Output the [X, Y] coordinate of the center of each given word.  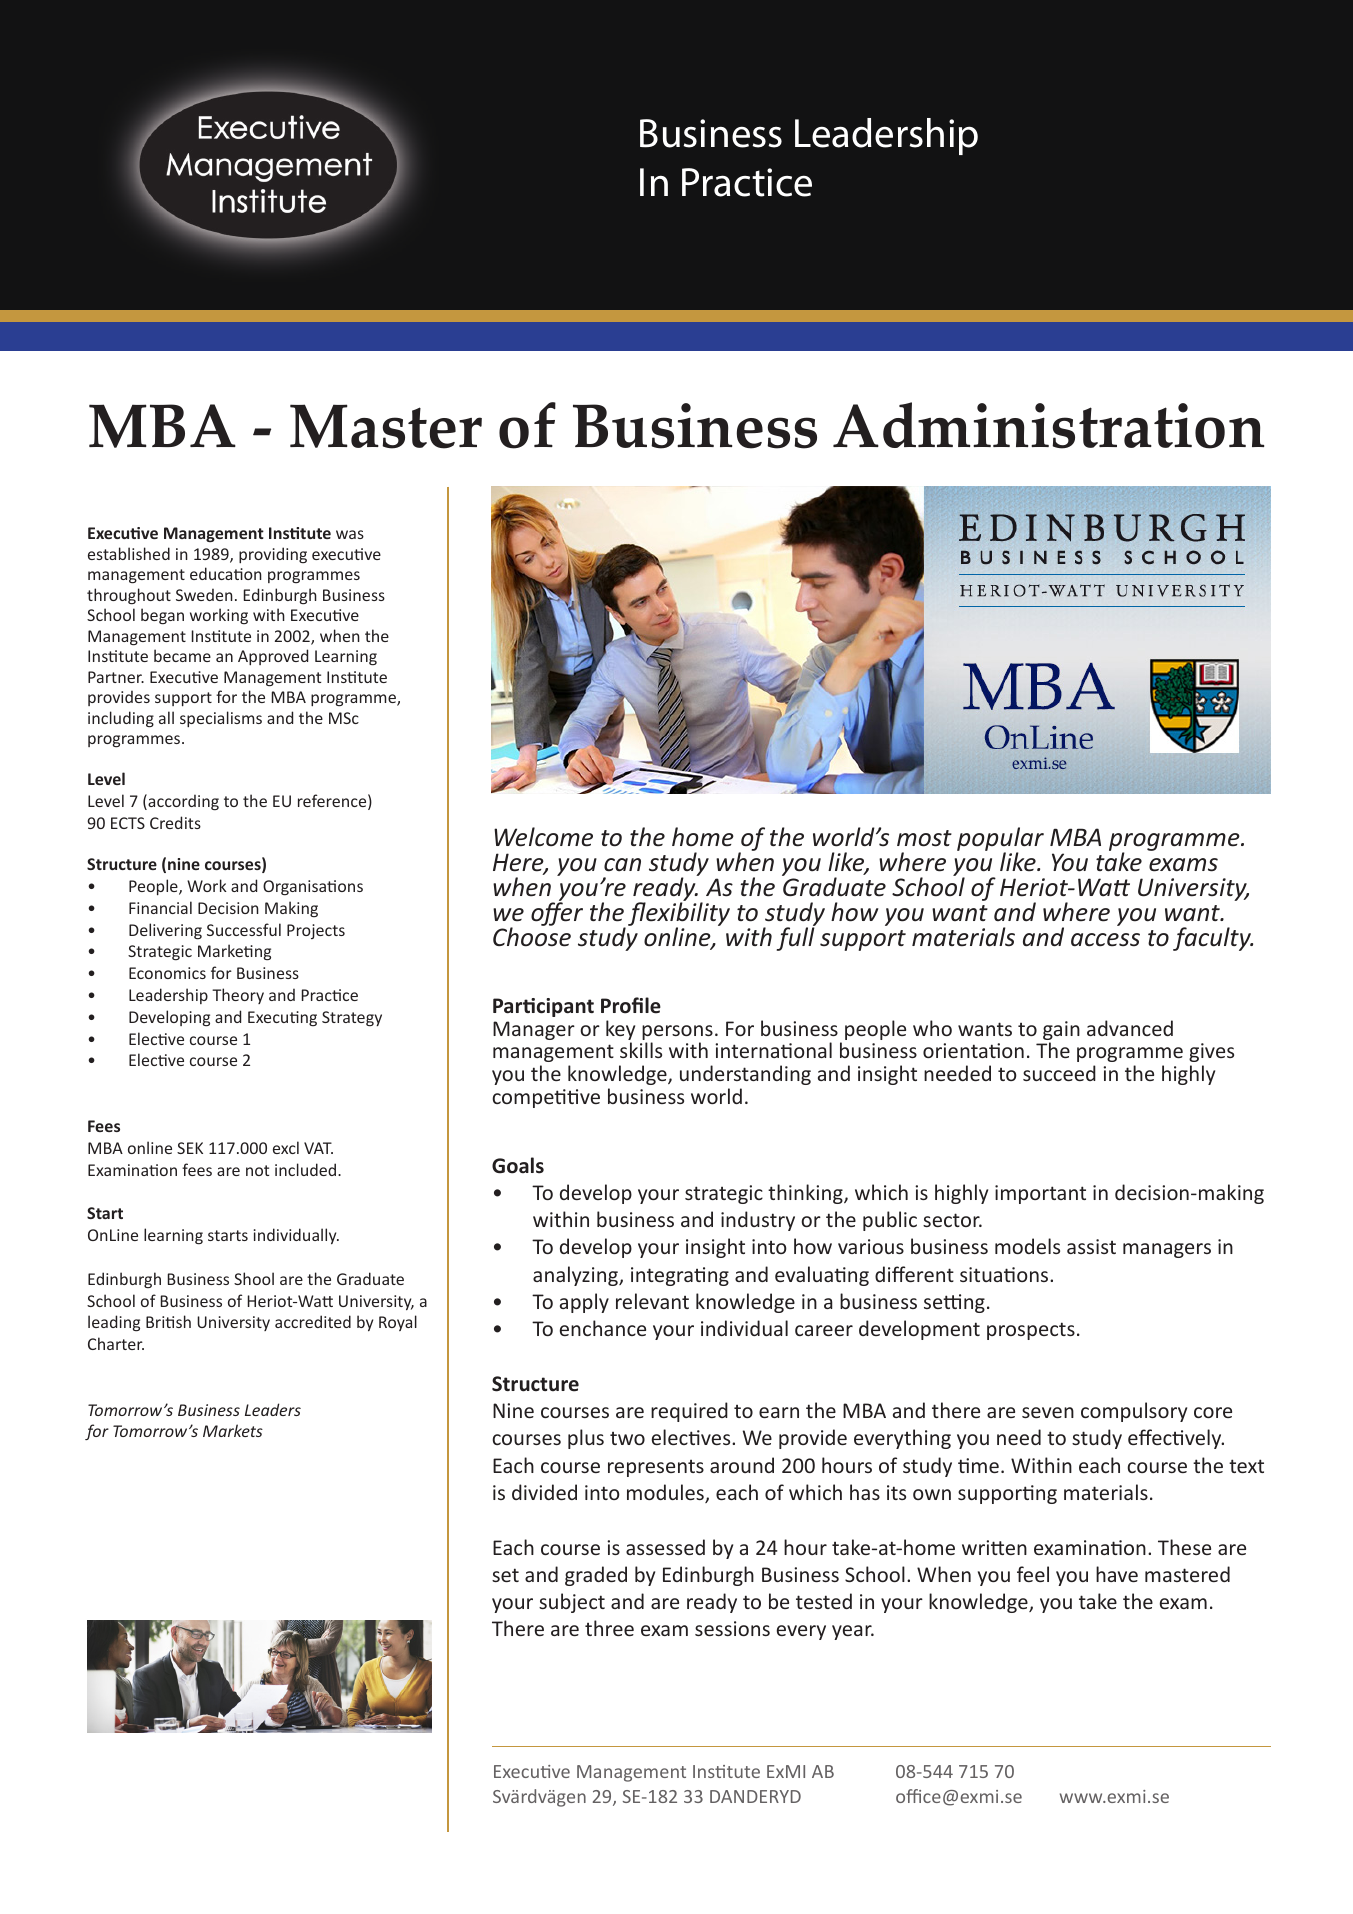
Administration [1048, 425]
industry [758, 1221]
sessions [732, 1628]
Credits [175, 822]
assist [1091, 1246]
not [257, 1170]
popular [1000, 840]
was [350, 534]
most [924, 838]
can [622, 865]
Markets [233, 1430]
